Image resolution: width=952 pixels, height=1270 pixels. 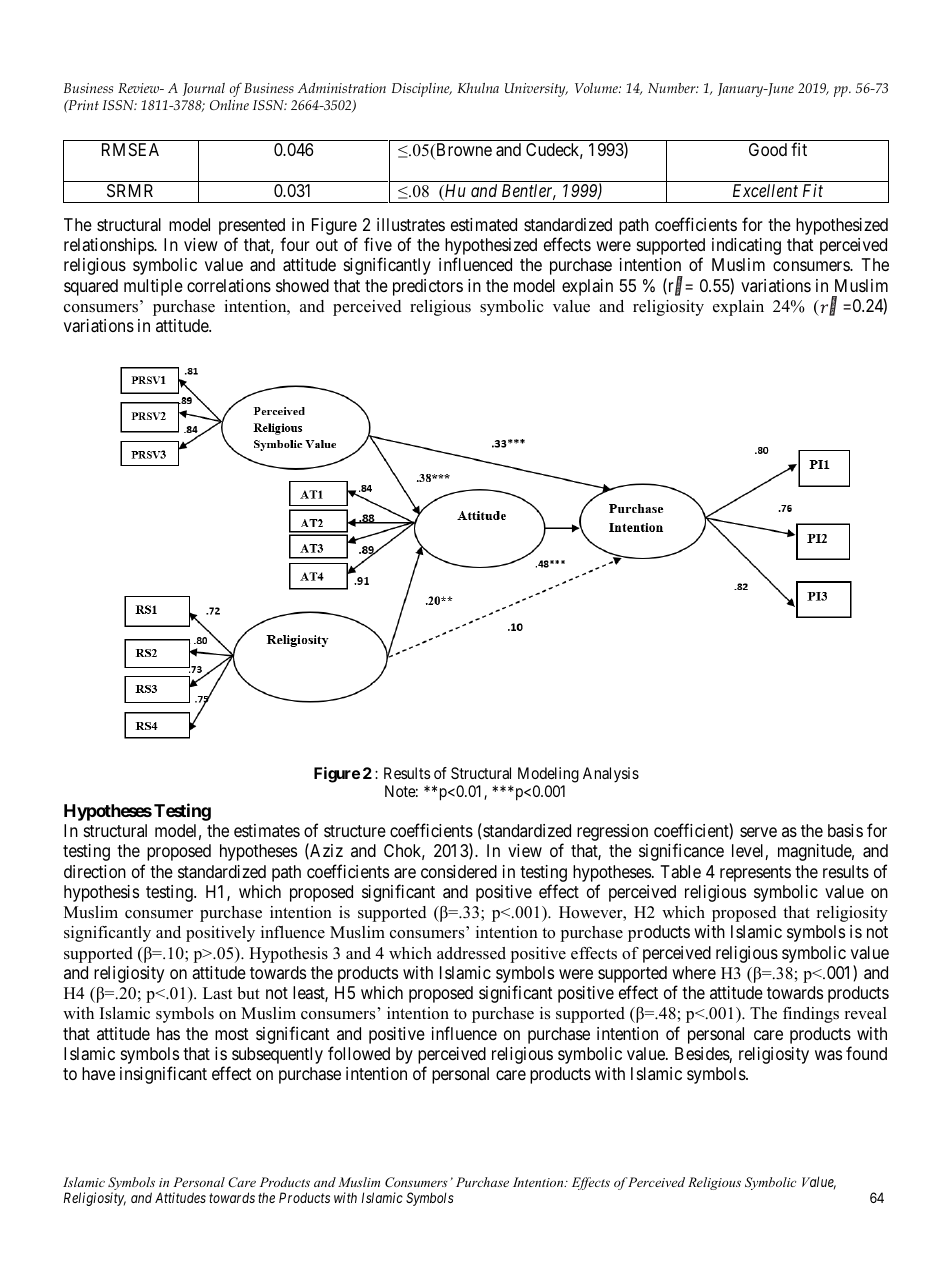 I want to click on estimates, so click(x=267, y=830).
